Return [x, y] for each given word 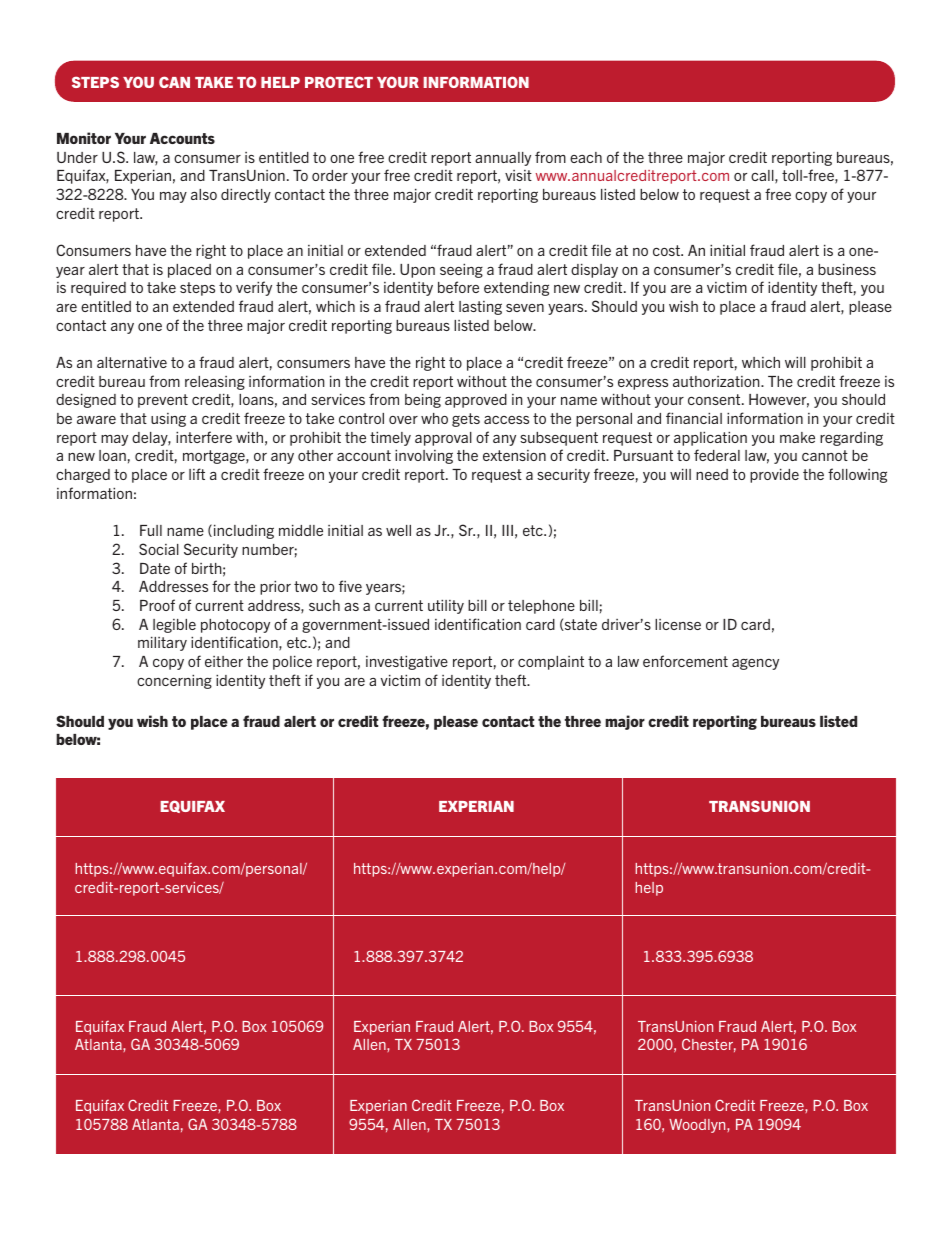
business [847, 269]
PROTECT [339, 82]
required [98, 289]
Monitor [84, 138]
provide [774, 476]
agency [755, 664]
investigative [407, 663]
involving [424, 457]
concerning [174, 682]
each [586, 157]
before [458, 287]
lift [197, 474]
